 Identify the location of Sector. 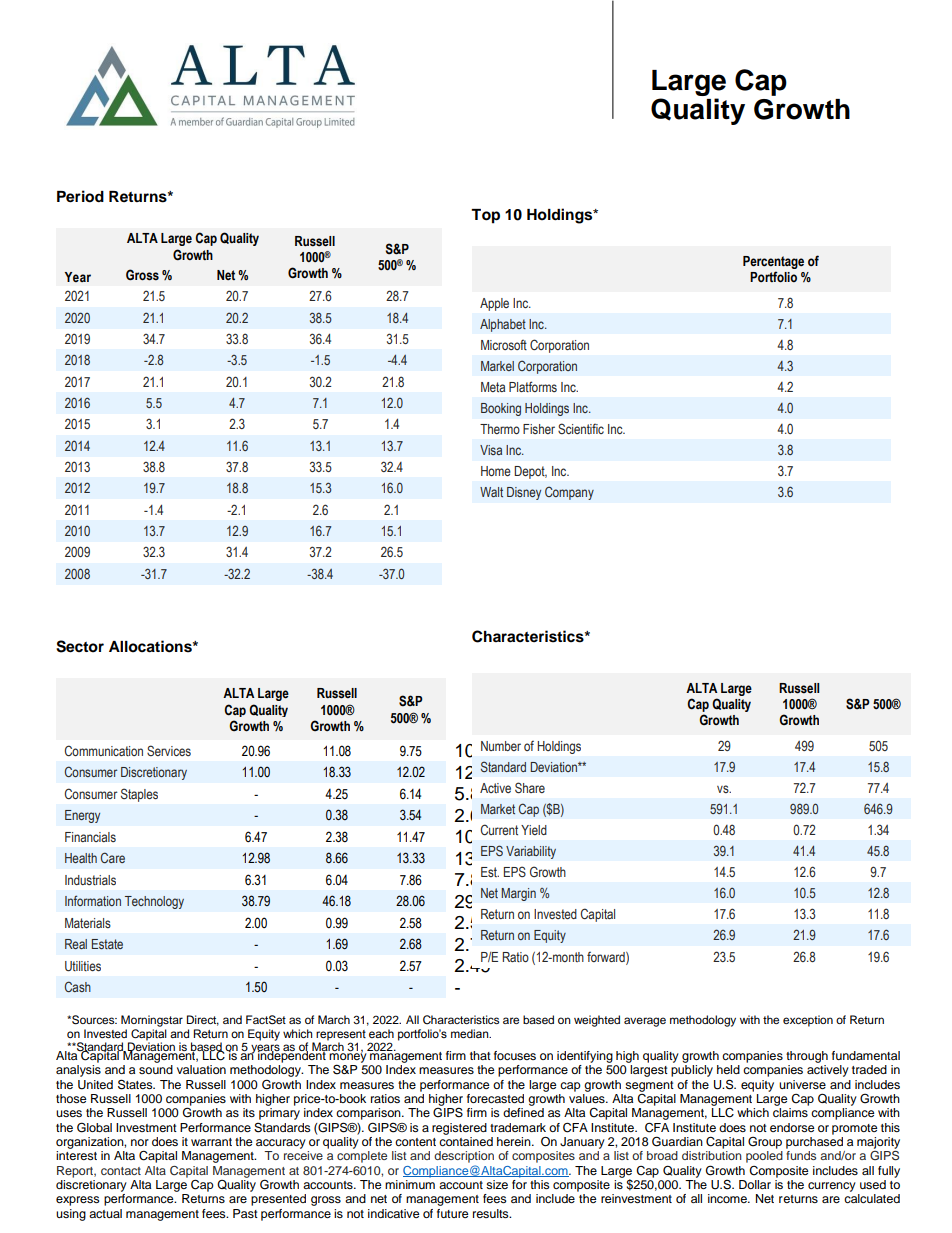
(80, 646).
